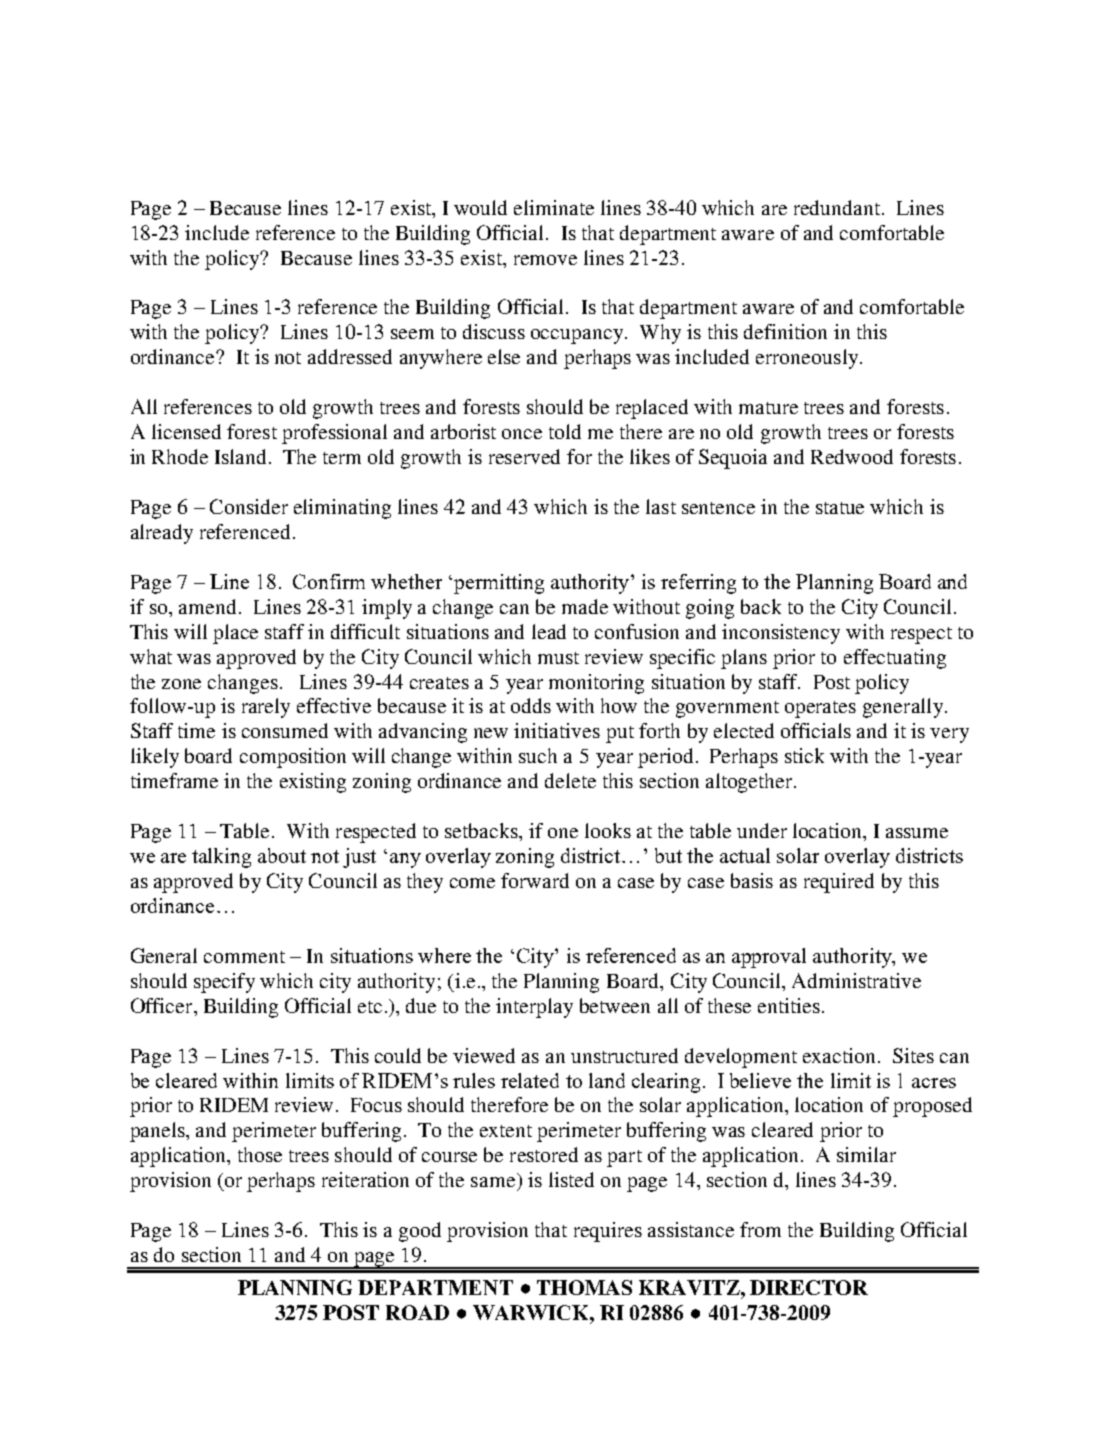 Image resolution: width=1106 pixels, height=1431 pixels. I want to click on addressed, so click(350, 356).
